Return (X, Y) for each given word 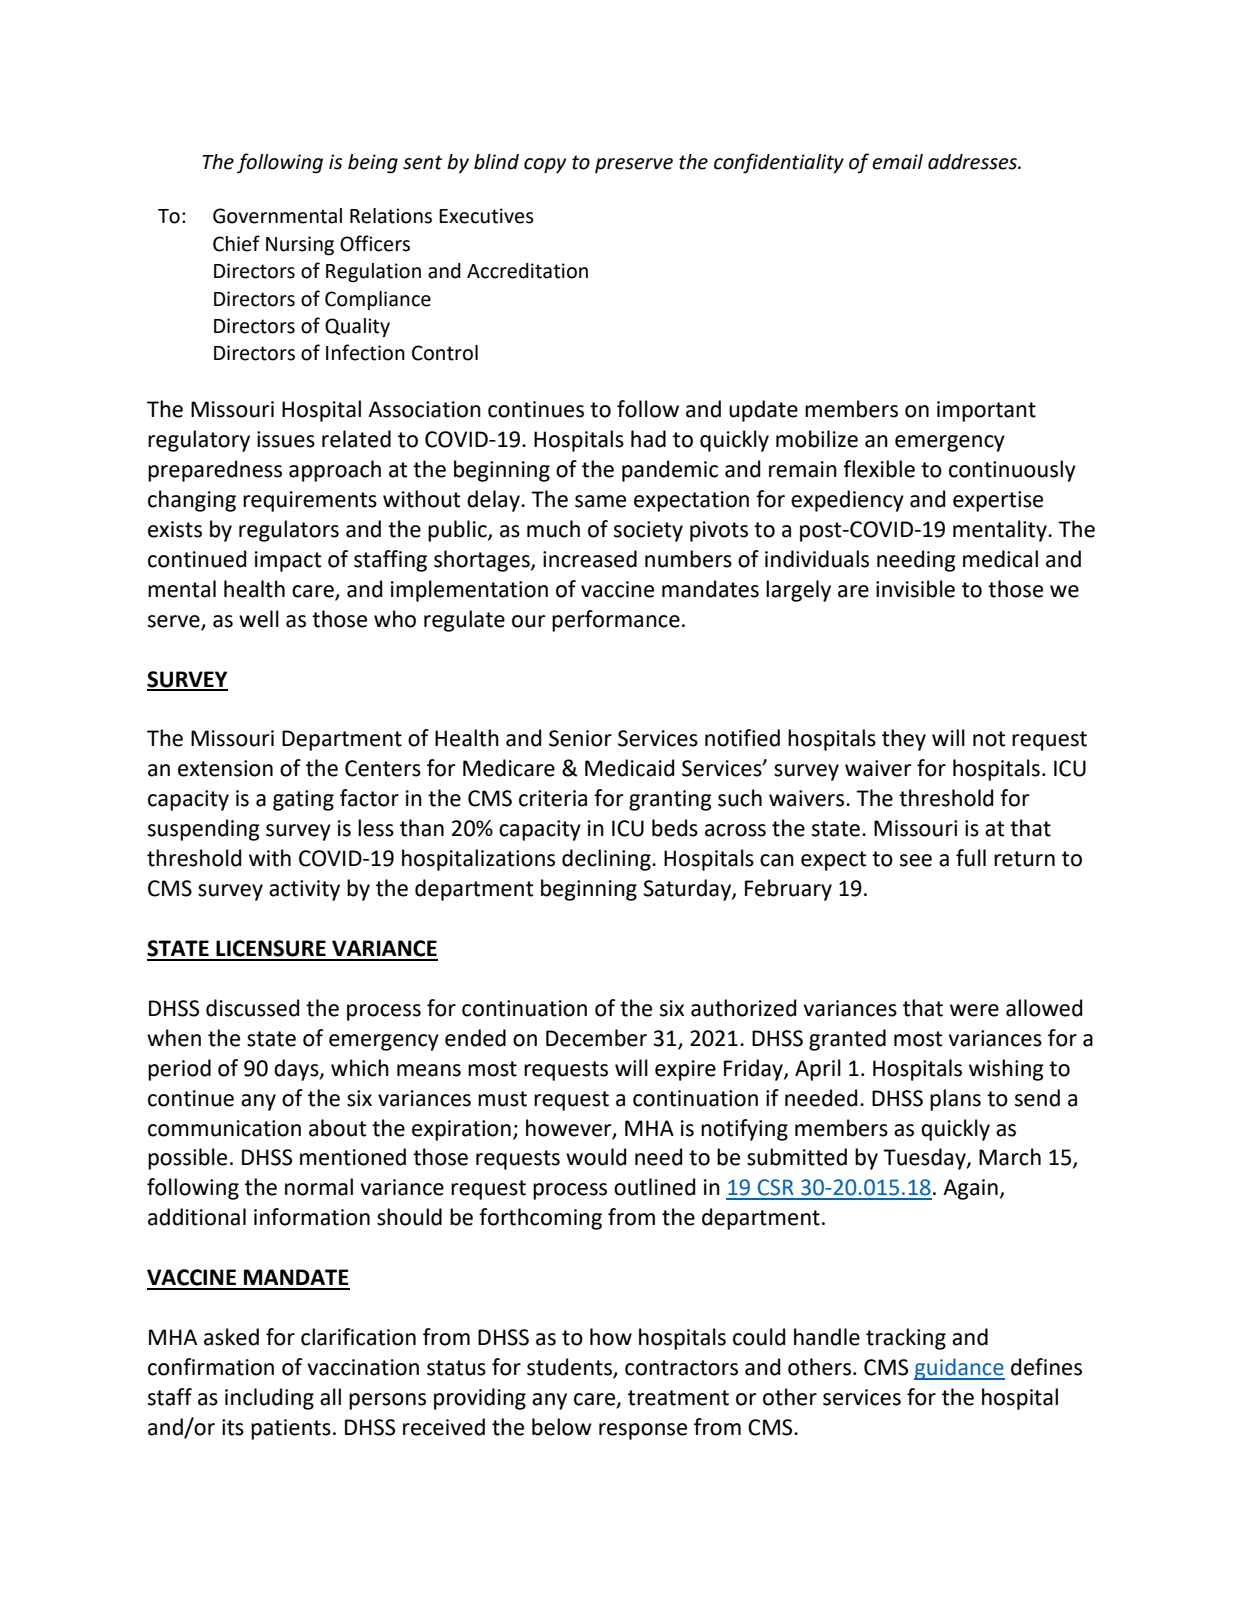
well (259, 619)
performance (616, 621)
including (269, 1399)
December (596, 1038)
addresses (974, 162)
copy (545, 166)
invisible (915, 589)
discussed (252, 1008)
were (974, 1010)
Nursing (300, 246)
